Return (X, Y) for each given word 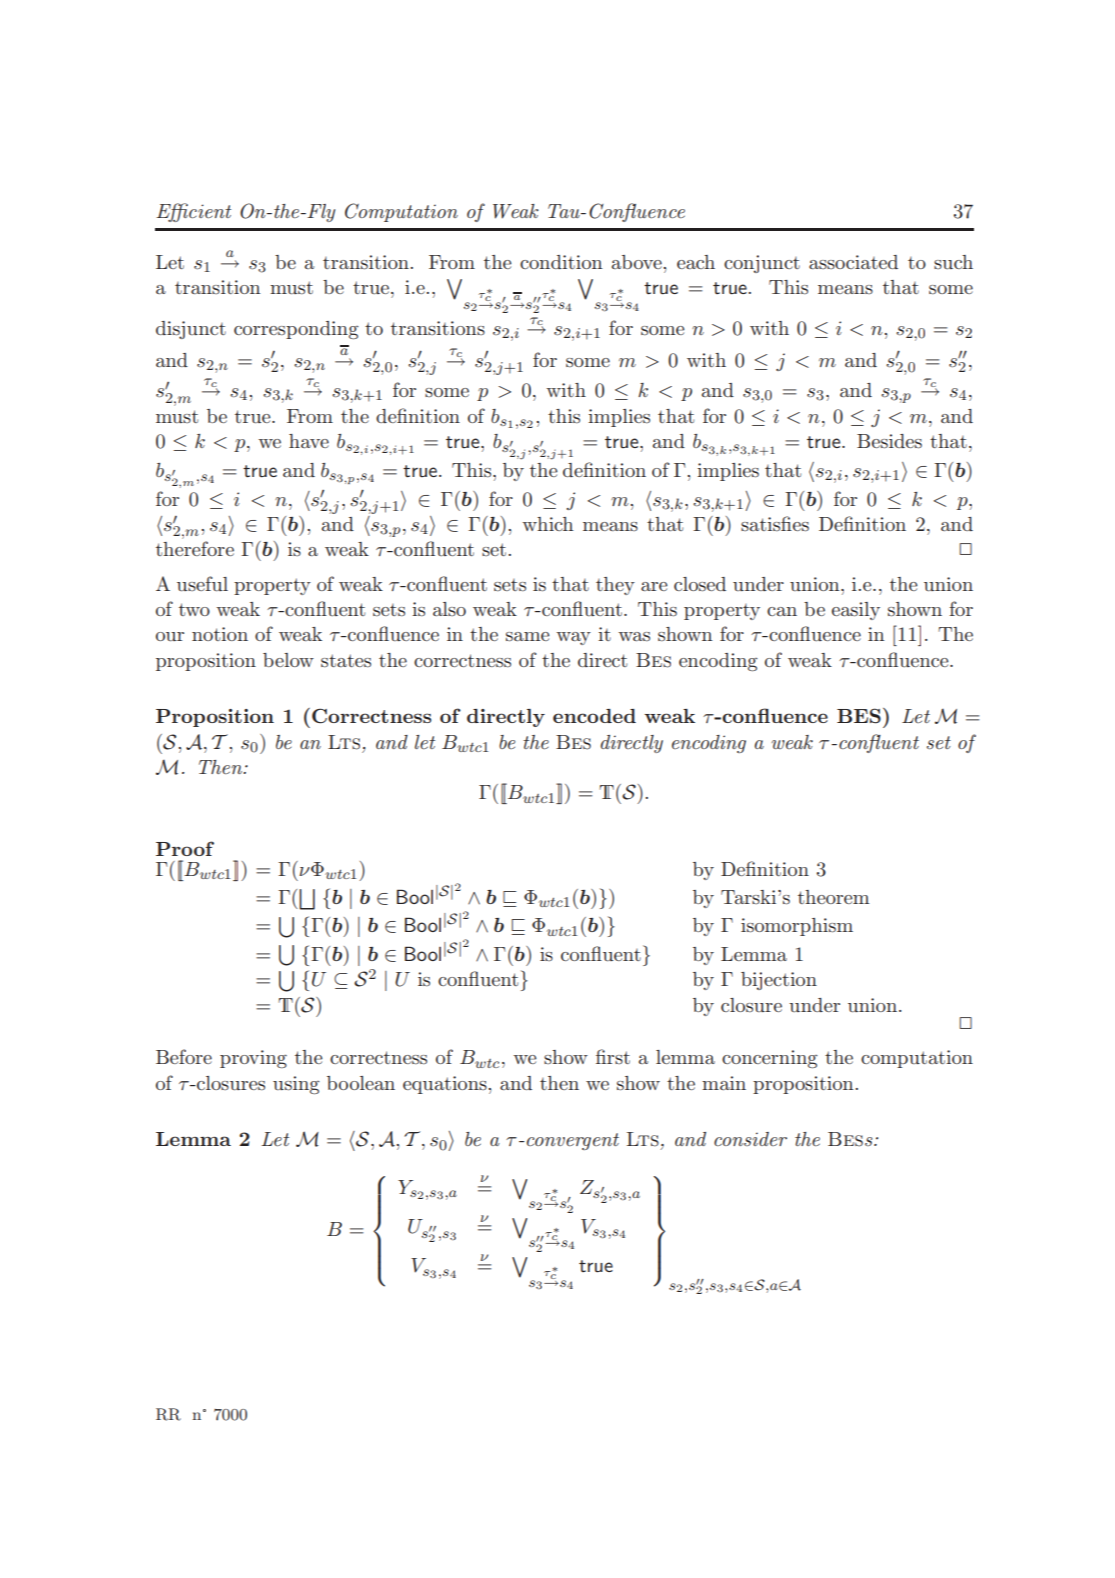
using (296, 1085)
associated (853, 262)
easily (856, 611)
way (573, 638)
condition (561, 262)
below (288, 660)
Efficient (193, 212)
